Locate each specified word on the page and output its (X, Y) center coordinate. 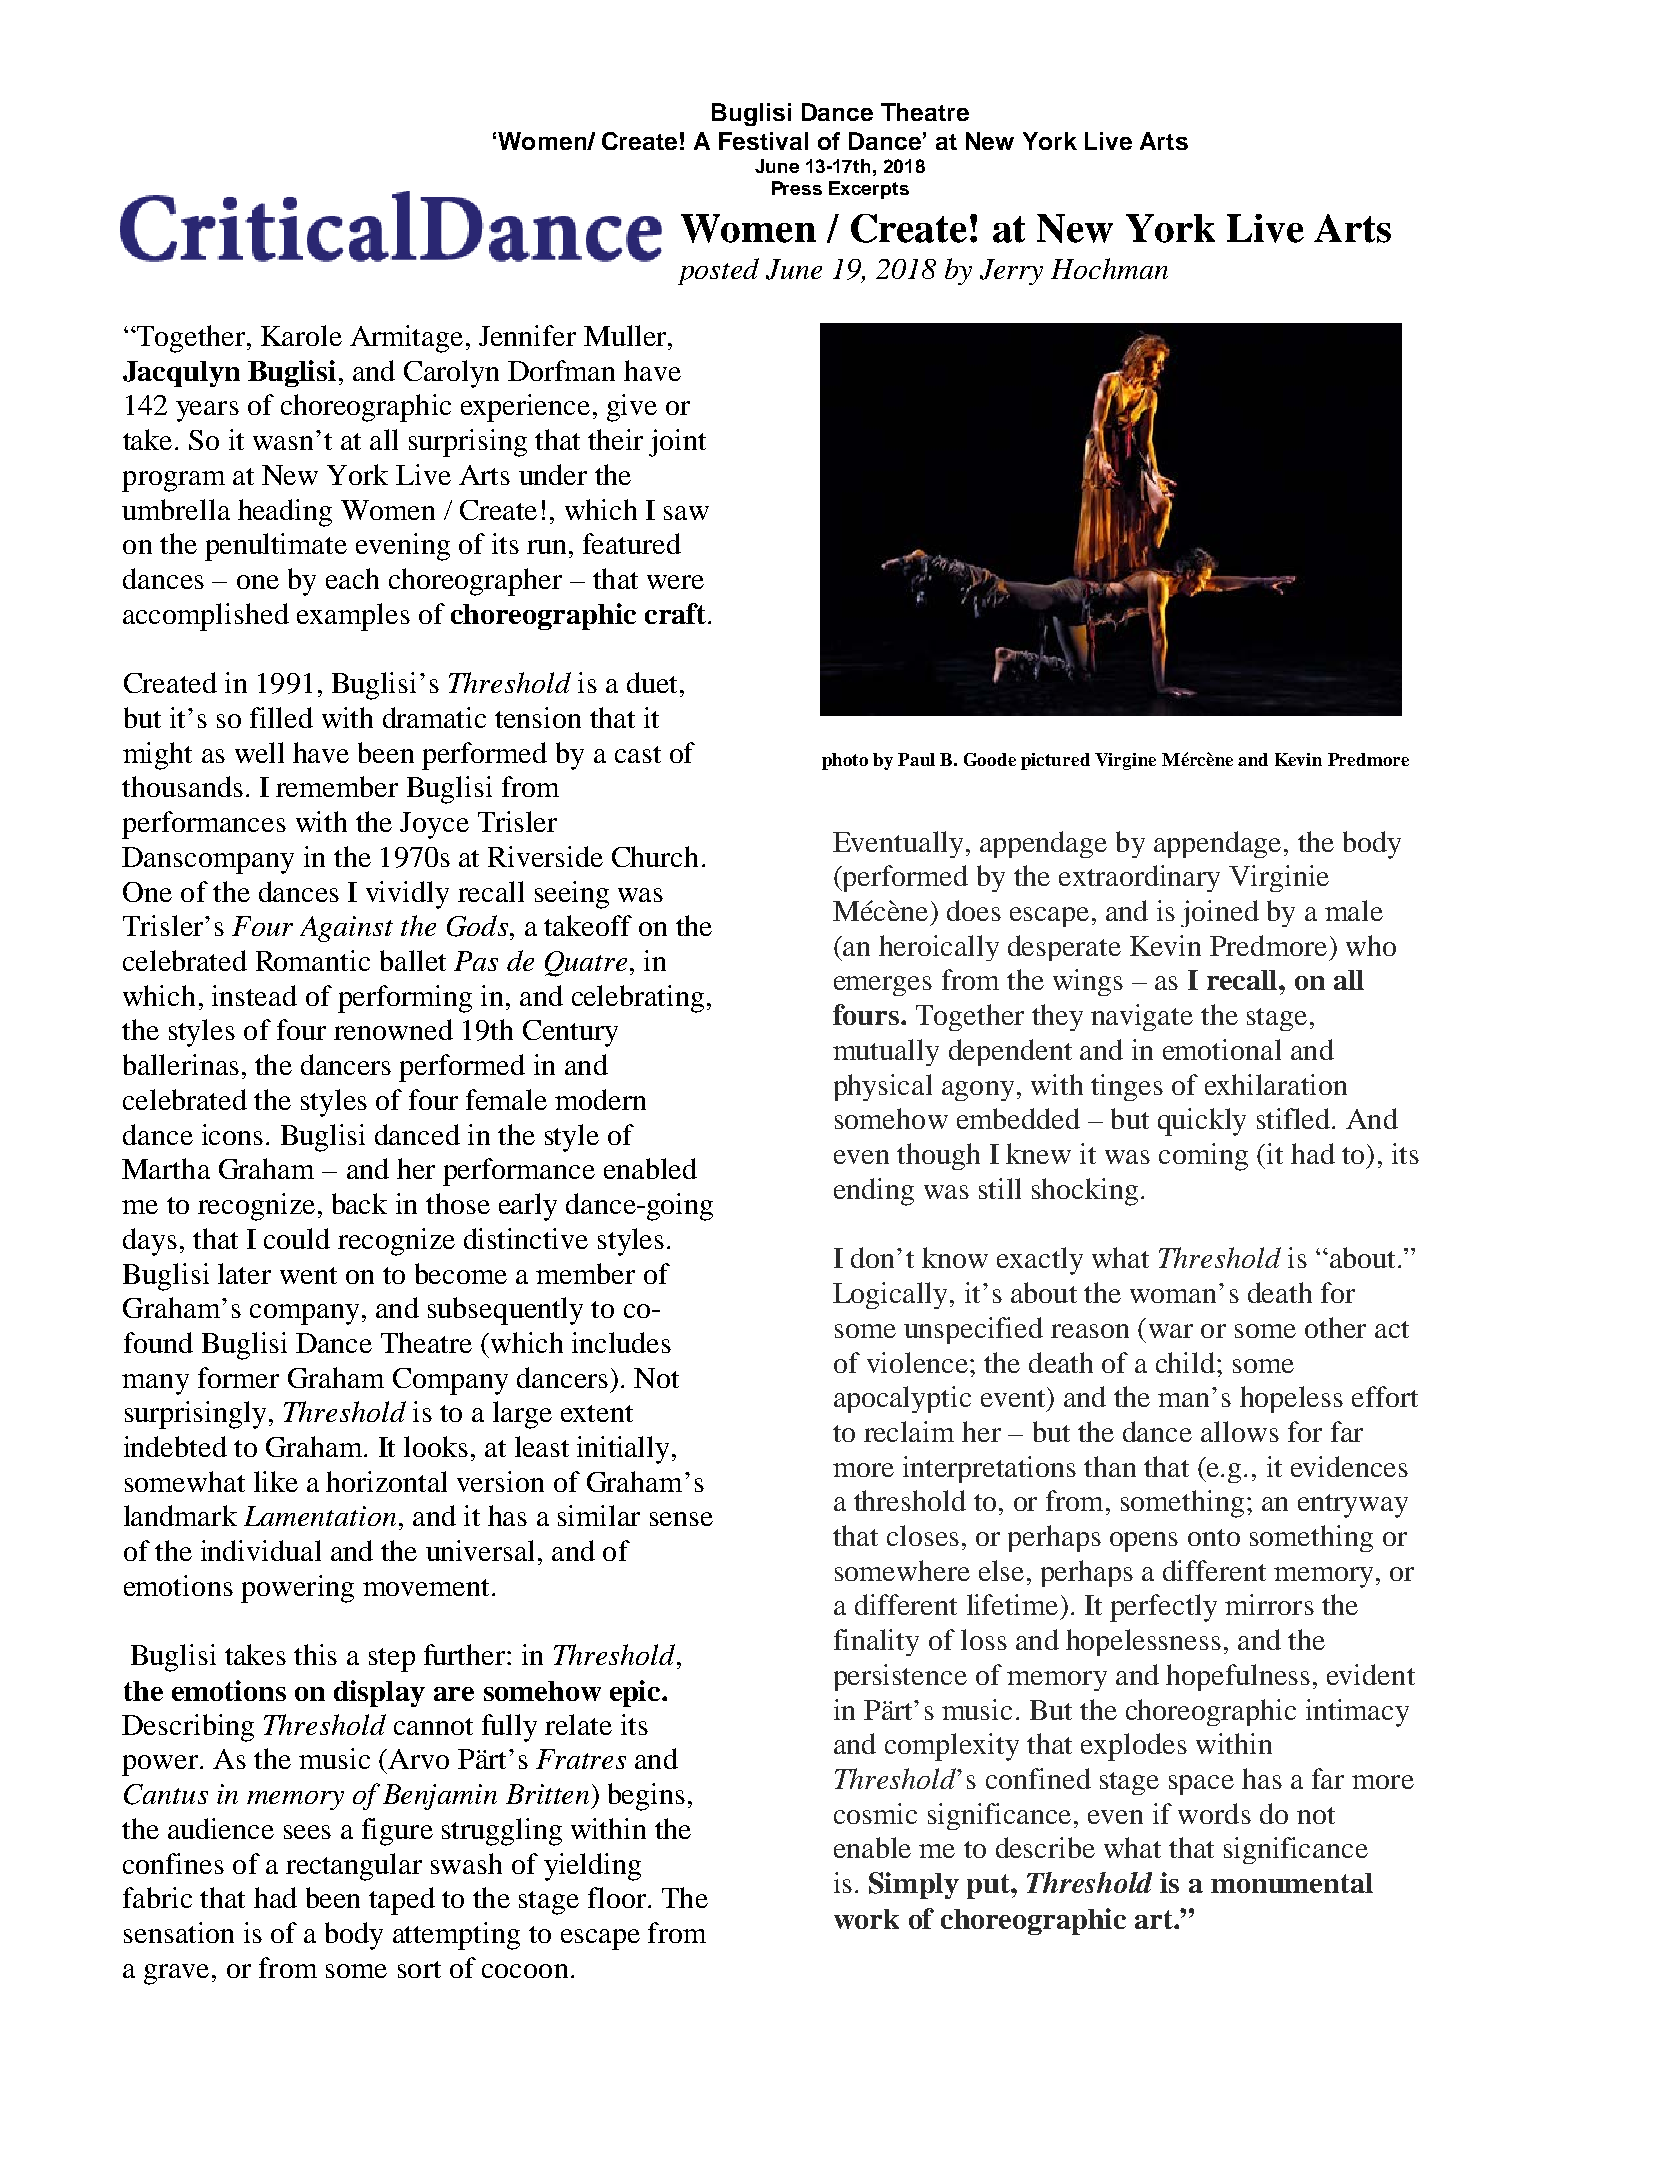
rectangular (354, 1867)
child (1187, 1362)
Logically (890, 1295)
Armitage (406, 339)
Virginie (1279, 878)
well (259, 752)
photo (845, 761)
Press (797, 188)
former (238, 1377)
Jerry (1011, 272)
